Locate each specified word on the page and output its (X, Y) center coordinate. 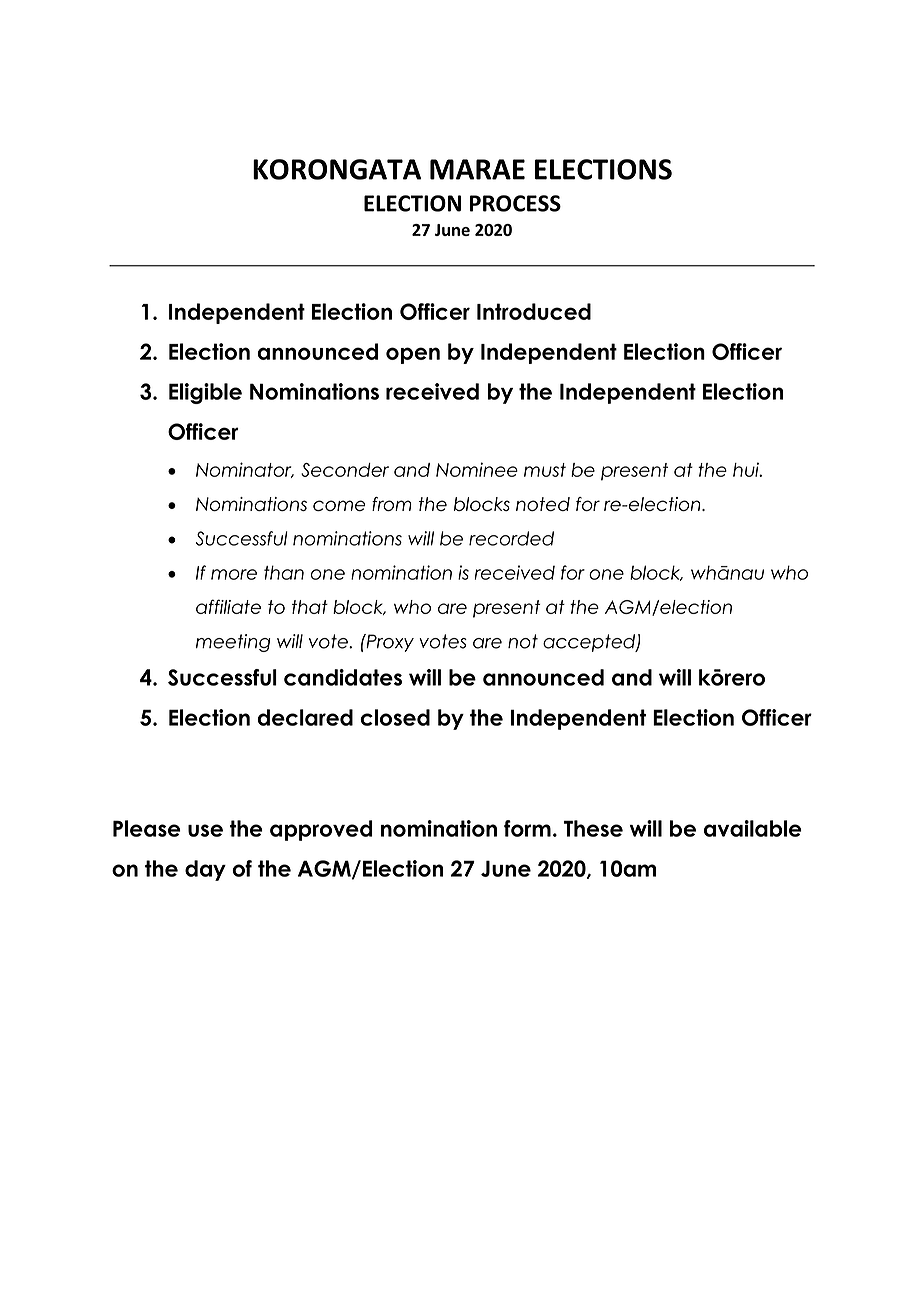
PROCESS (515, 203)
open (413, 355)
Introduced (534, 311)
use (205, 830)
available (753, 828)
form (527, 828)
